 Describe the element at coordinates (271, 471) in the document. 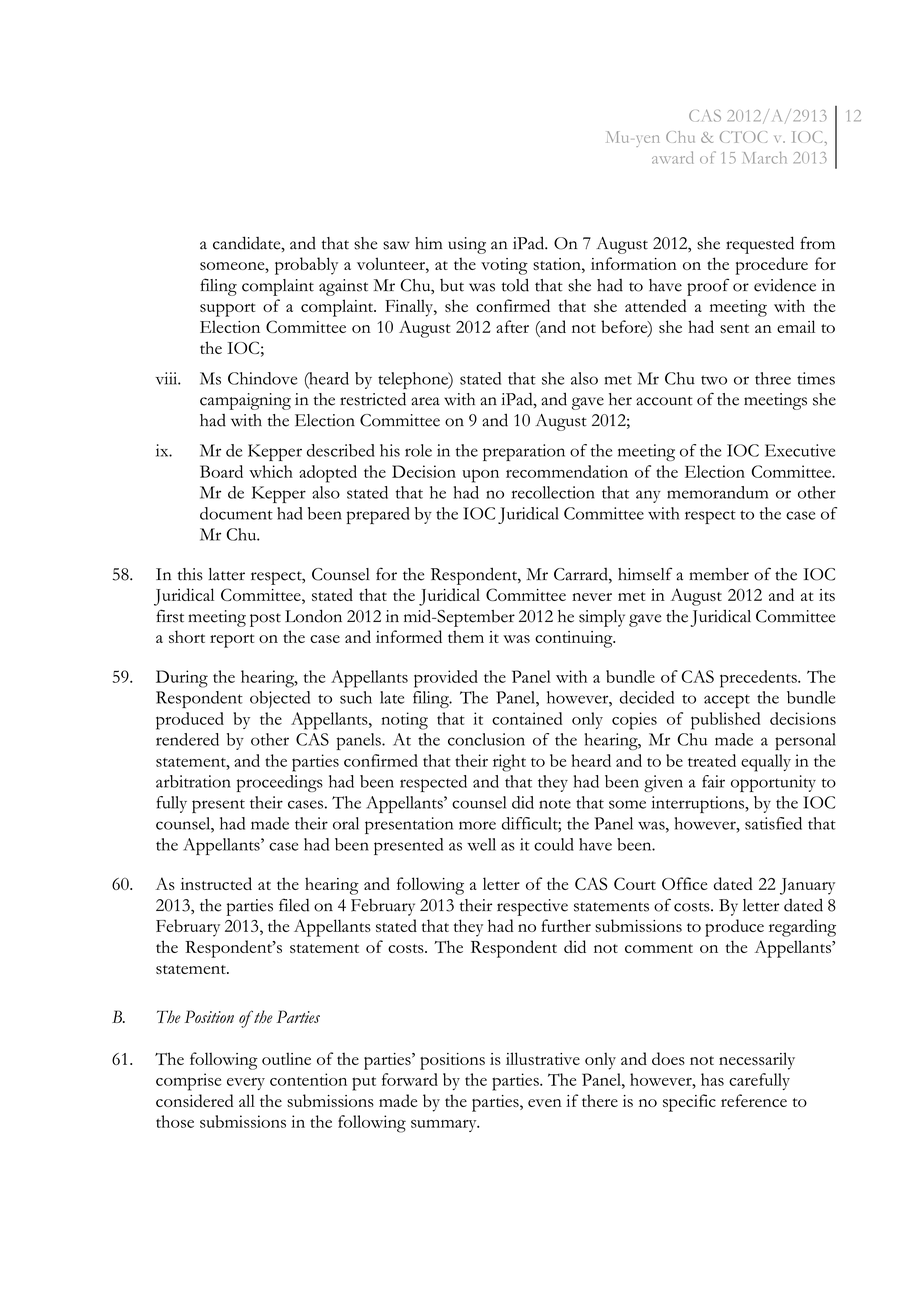

I see `which` at that location.
